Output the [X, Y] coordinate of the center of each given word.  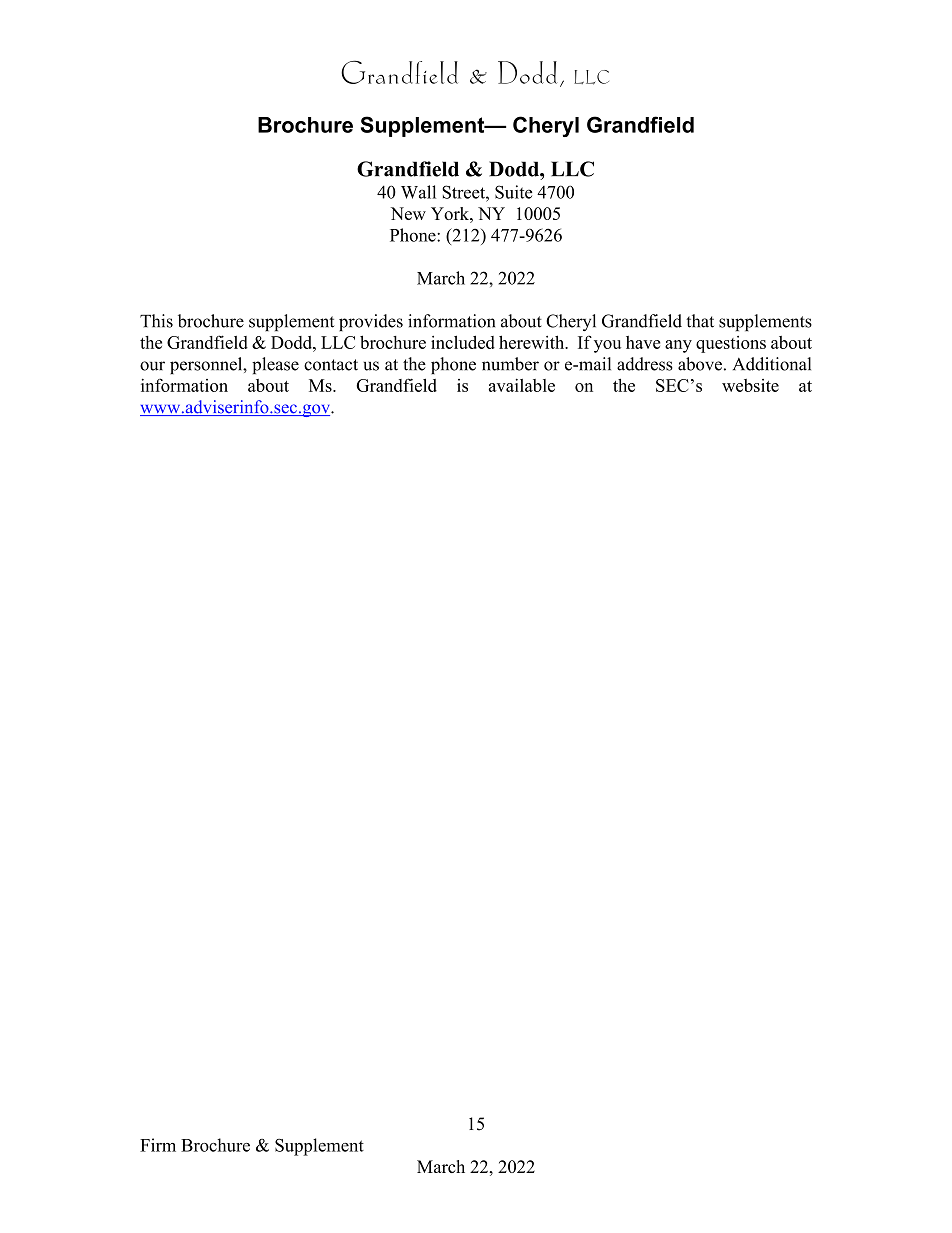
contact [331, 365]
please [275, 365]
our [152, 366]
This [156, 321]
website [750, 385]
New [408, 213]
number [510, 364]
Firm [158, 1145]
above [700, 364]
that [700, 321]
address [645, 364]
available [522, 385]
